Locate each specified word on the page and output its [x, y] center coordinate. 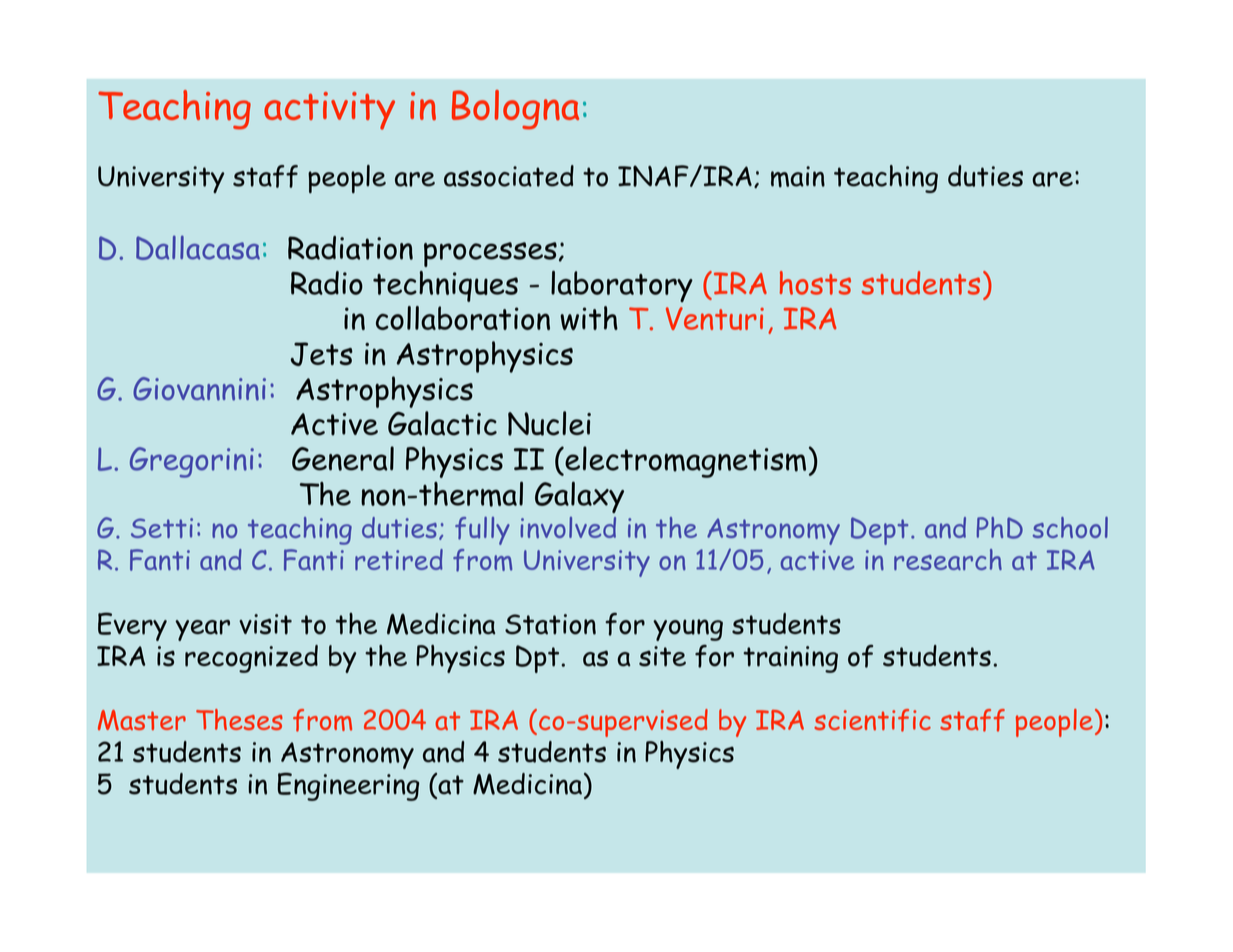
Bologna [515, 110]
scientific [872, 720]
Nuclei [549, 423]
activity [329, 111]
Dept [879, 531]
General [343, 458]
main [798, 177]
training [790, 659]
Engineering [348, 786]
